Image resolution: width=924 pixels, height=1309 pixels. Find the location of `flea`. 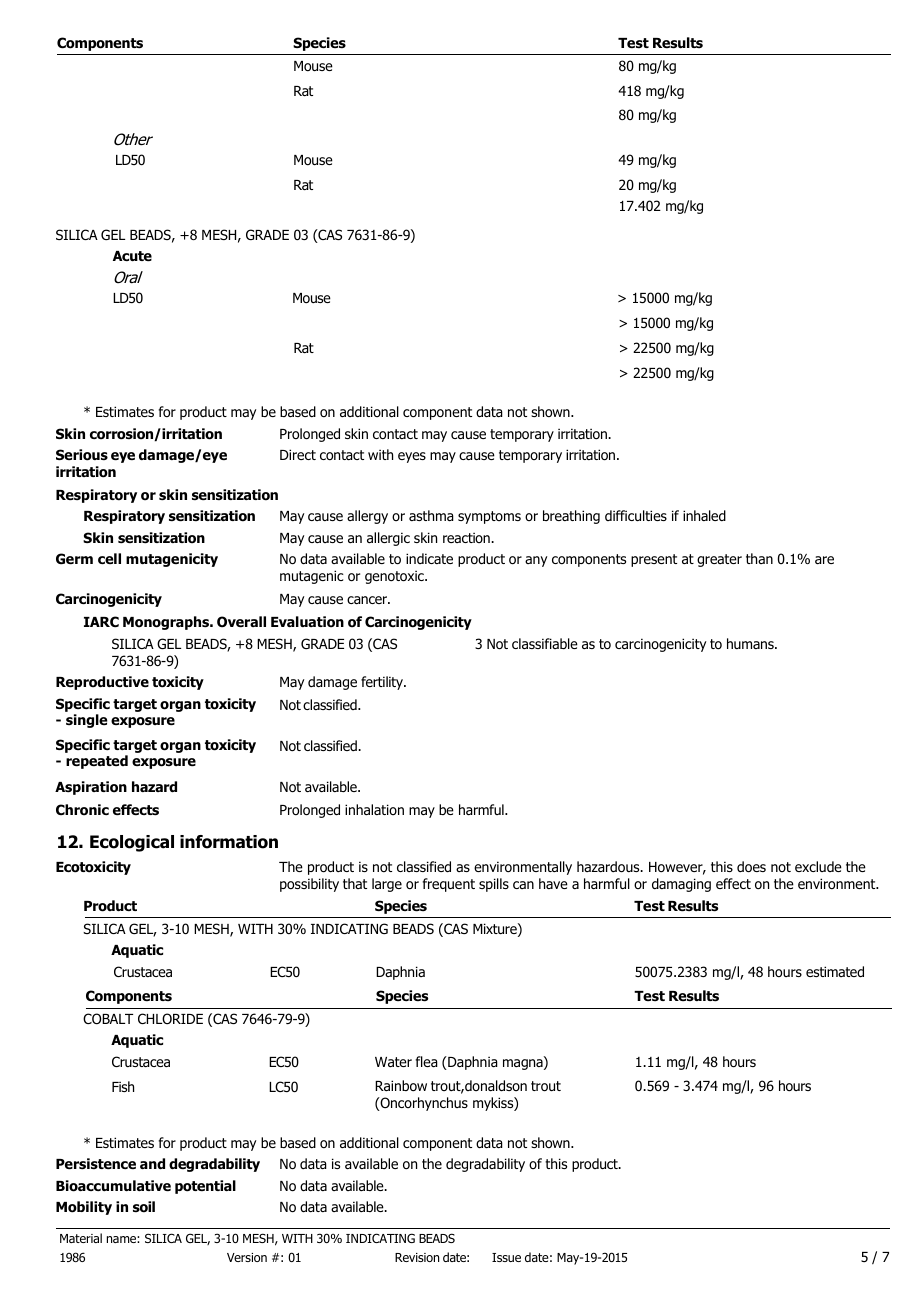

flea is located at coordinates (427, 1061).
